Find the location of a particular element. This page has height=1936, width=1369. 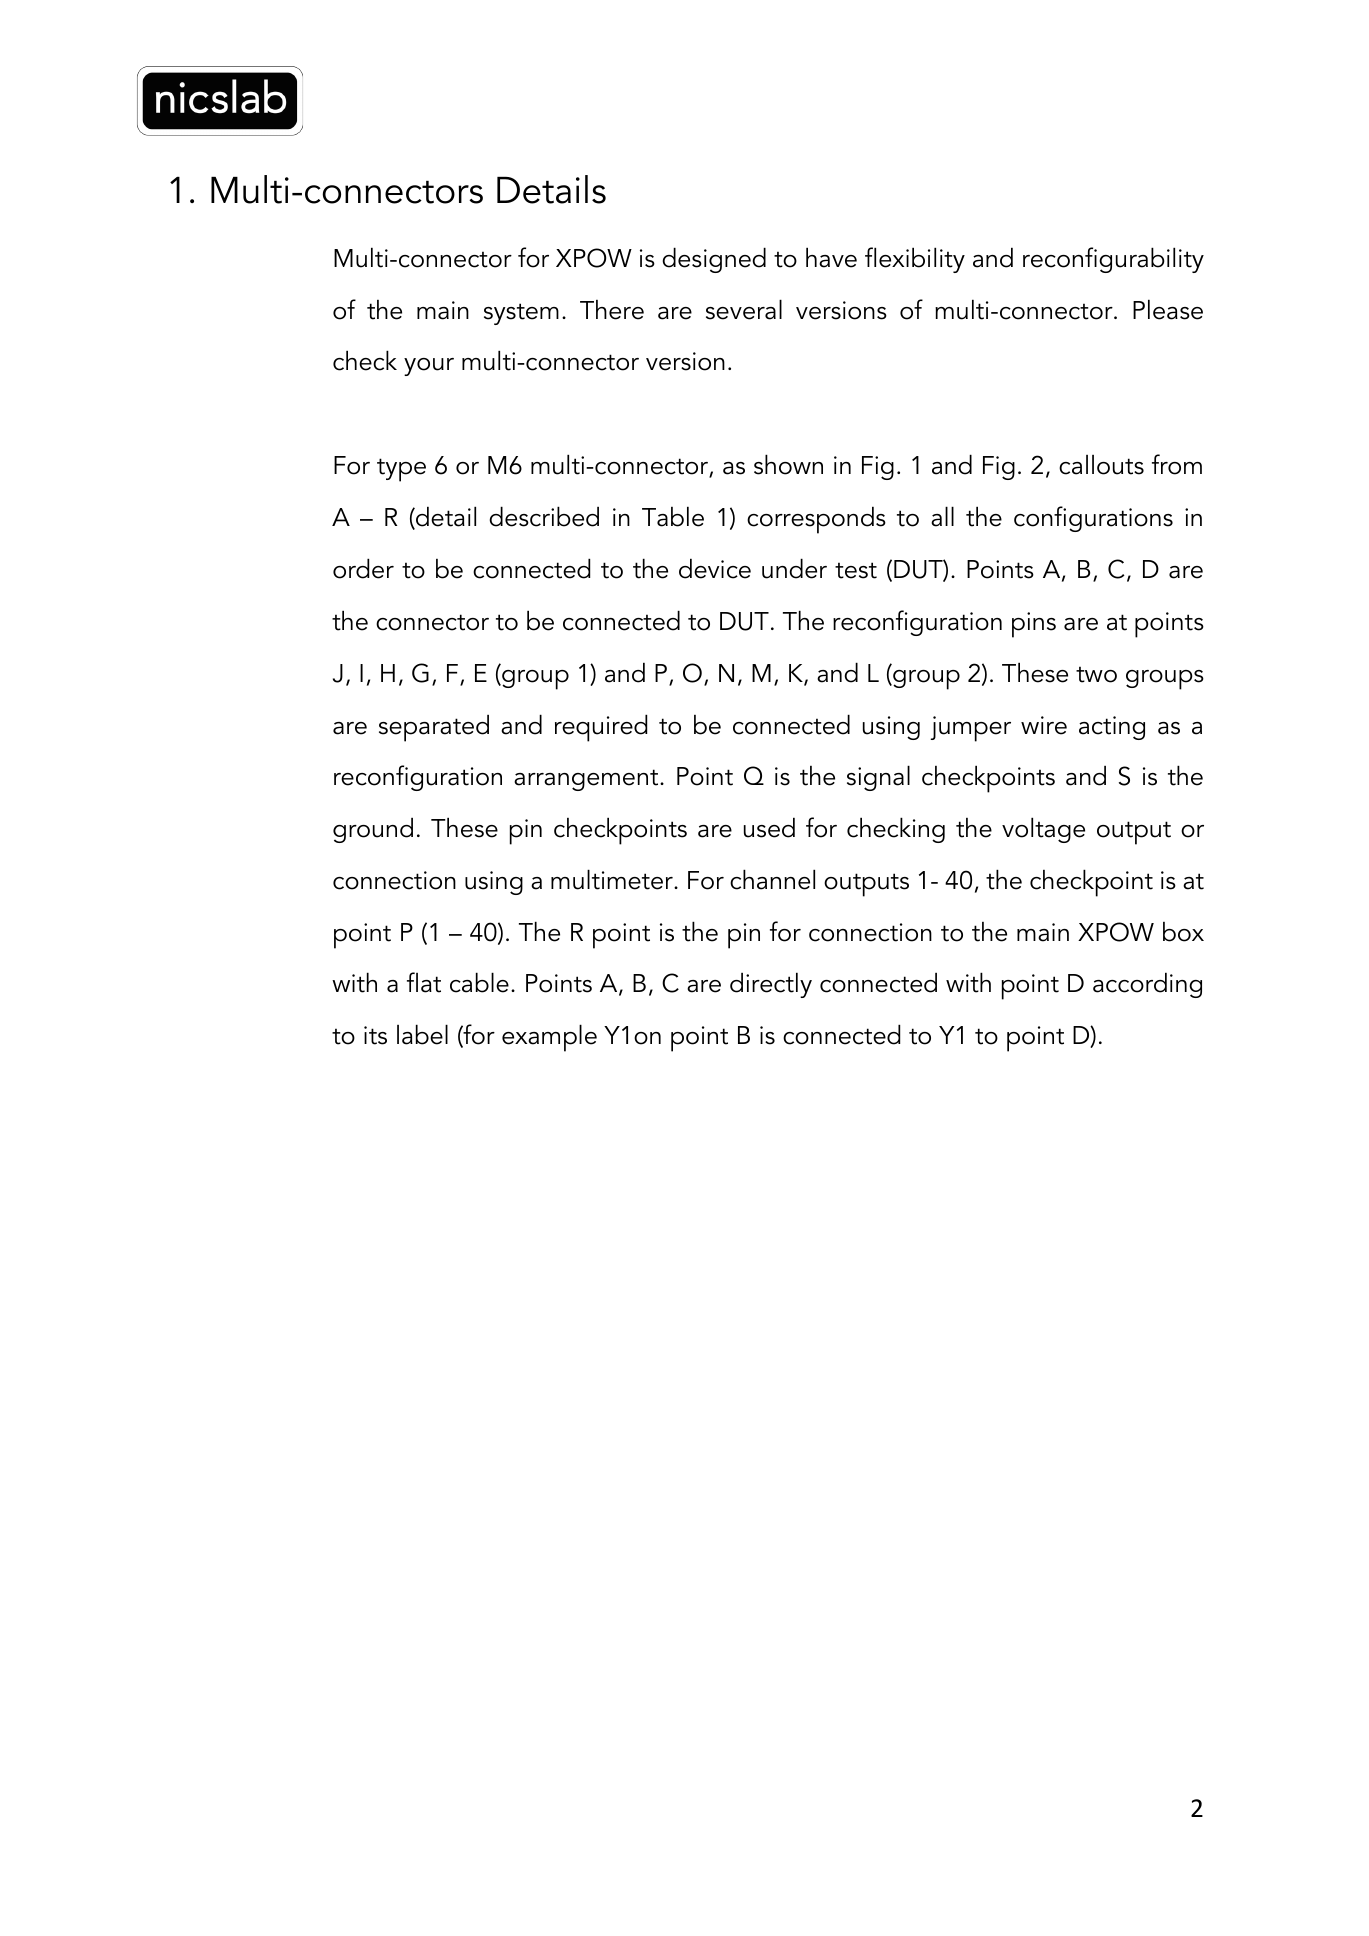

separated is located at coordinates (434, 728).
